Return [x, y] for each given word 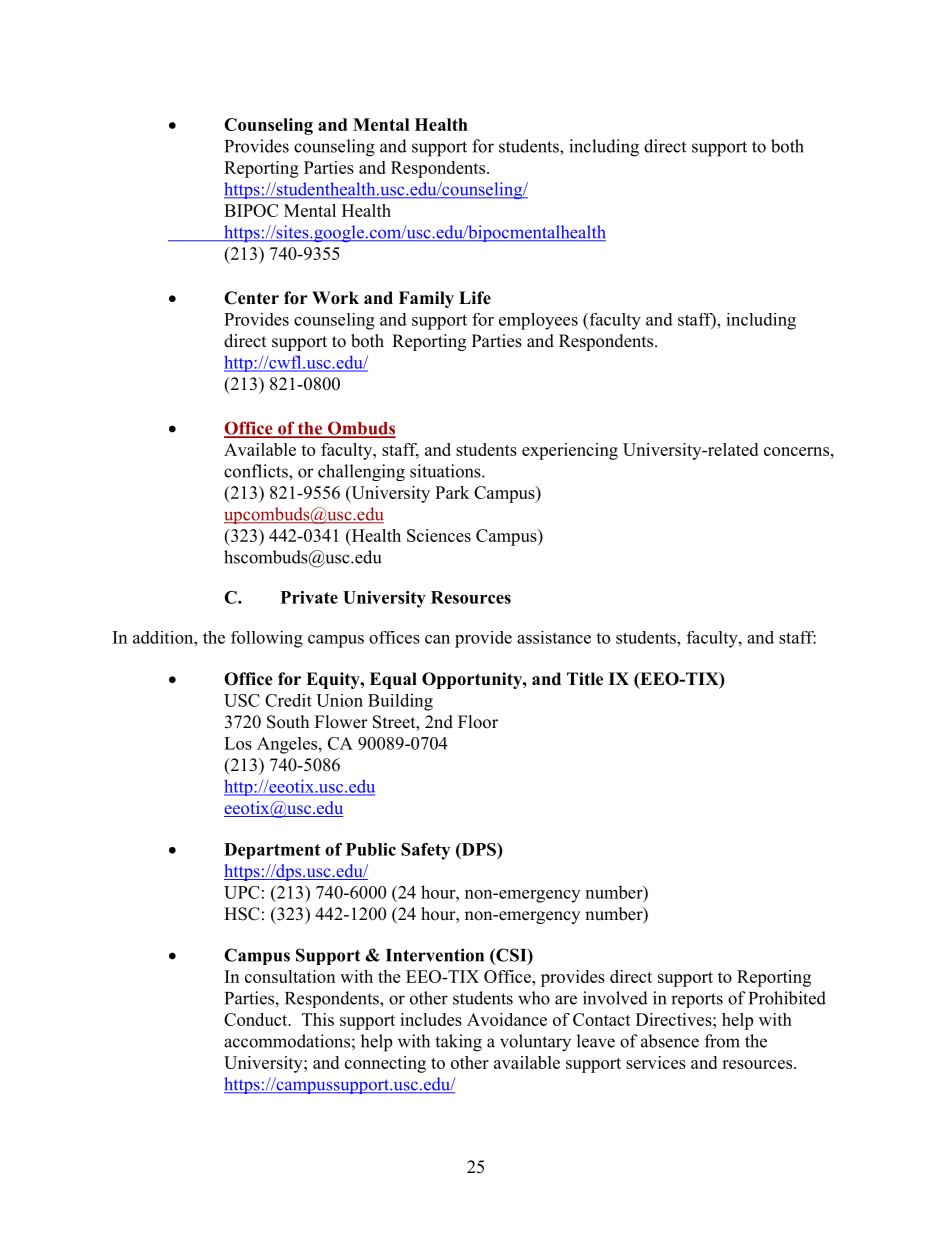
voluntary [535, 1043]
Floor [478, 722]
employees [538, 321]
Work [335, 298]
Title [585, 679]
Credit [288, 700]
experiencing [570, 451]
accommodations [287, 1041]
